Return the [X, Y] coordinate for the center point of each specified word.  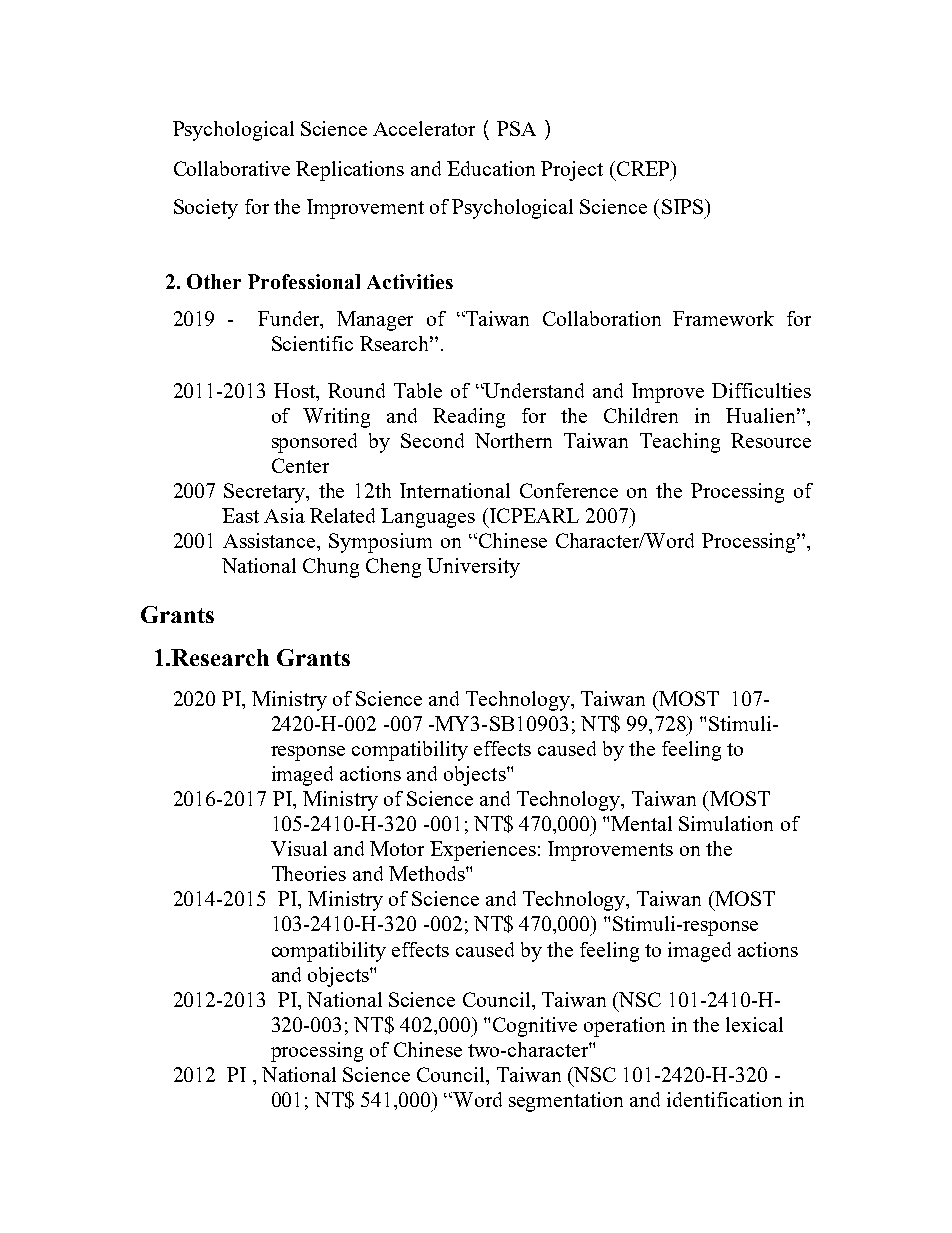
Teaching [680, 443]
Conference [569, 490]
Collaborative [232, 168]
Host [296, 392]
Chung [331, 568]
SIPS [682, 206]
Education [491, 168]
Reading [469, 418]
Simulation [726, 823]
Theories [309, 873]
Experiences [483, 851]
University [473, 568]
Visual [299, 848]
